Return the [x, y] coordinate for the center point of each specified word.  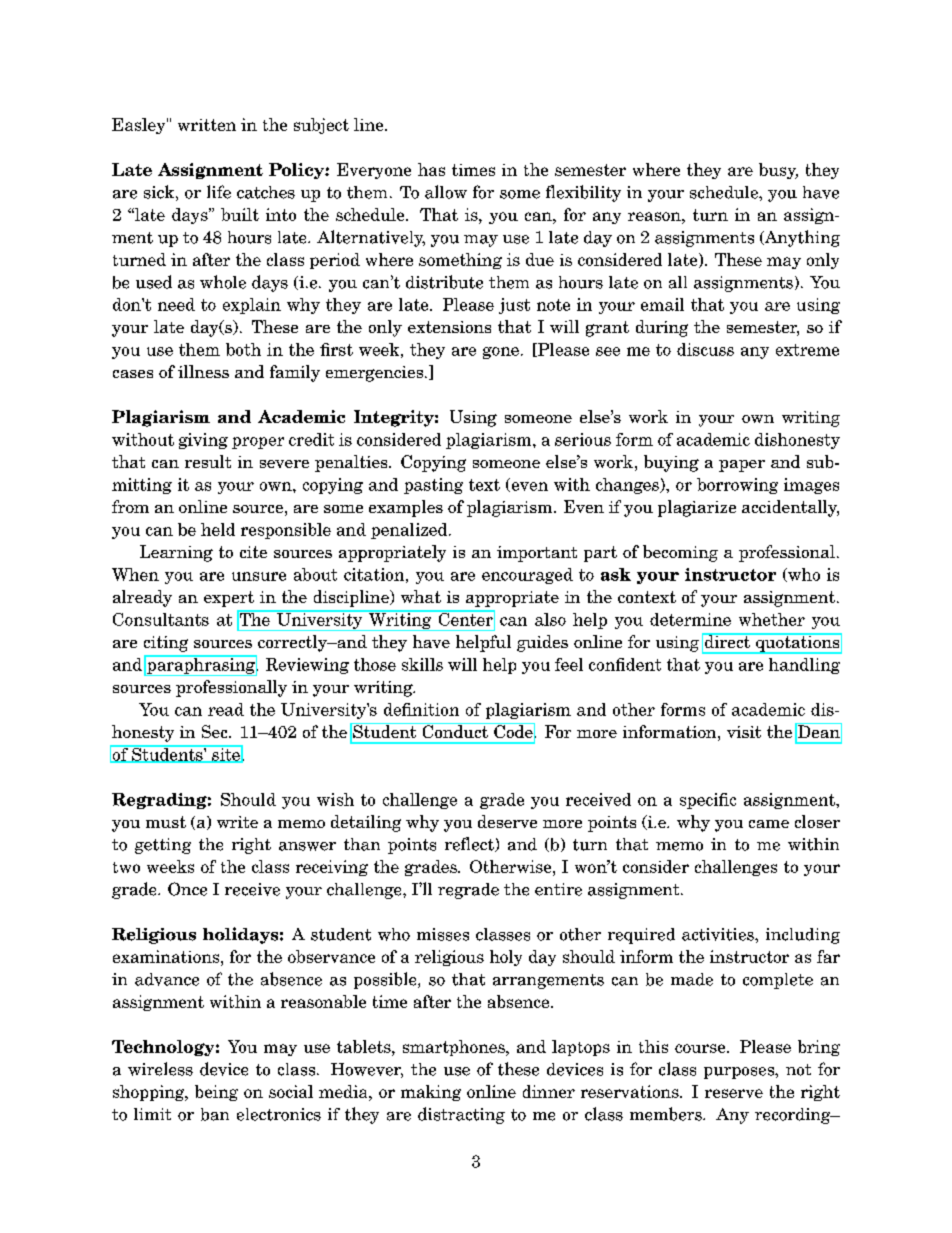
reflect [470, 844]
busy [778, 171]
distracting [461, 1115]
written [207, 125]
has [431, 169]
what [421, 596]
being [216, 1093]
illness [203, 371]
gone [501, 353]
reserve [734, 1093]
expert [229, 599]
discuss [705, 349]
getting [163, 846]
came [769, 824]
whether [772, 619]
